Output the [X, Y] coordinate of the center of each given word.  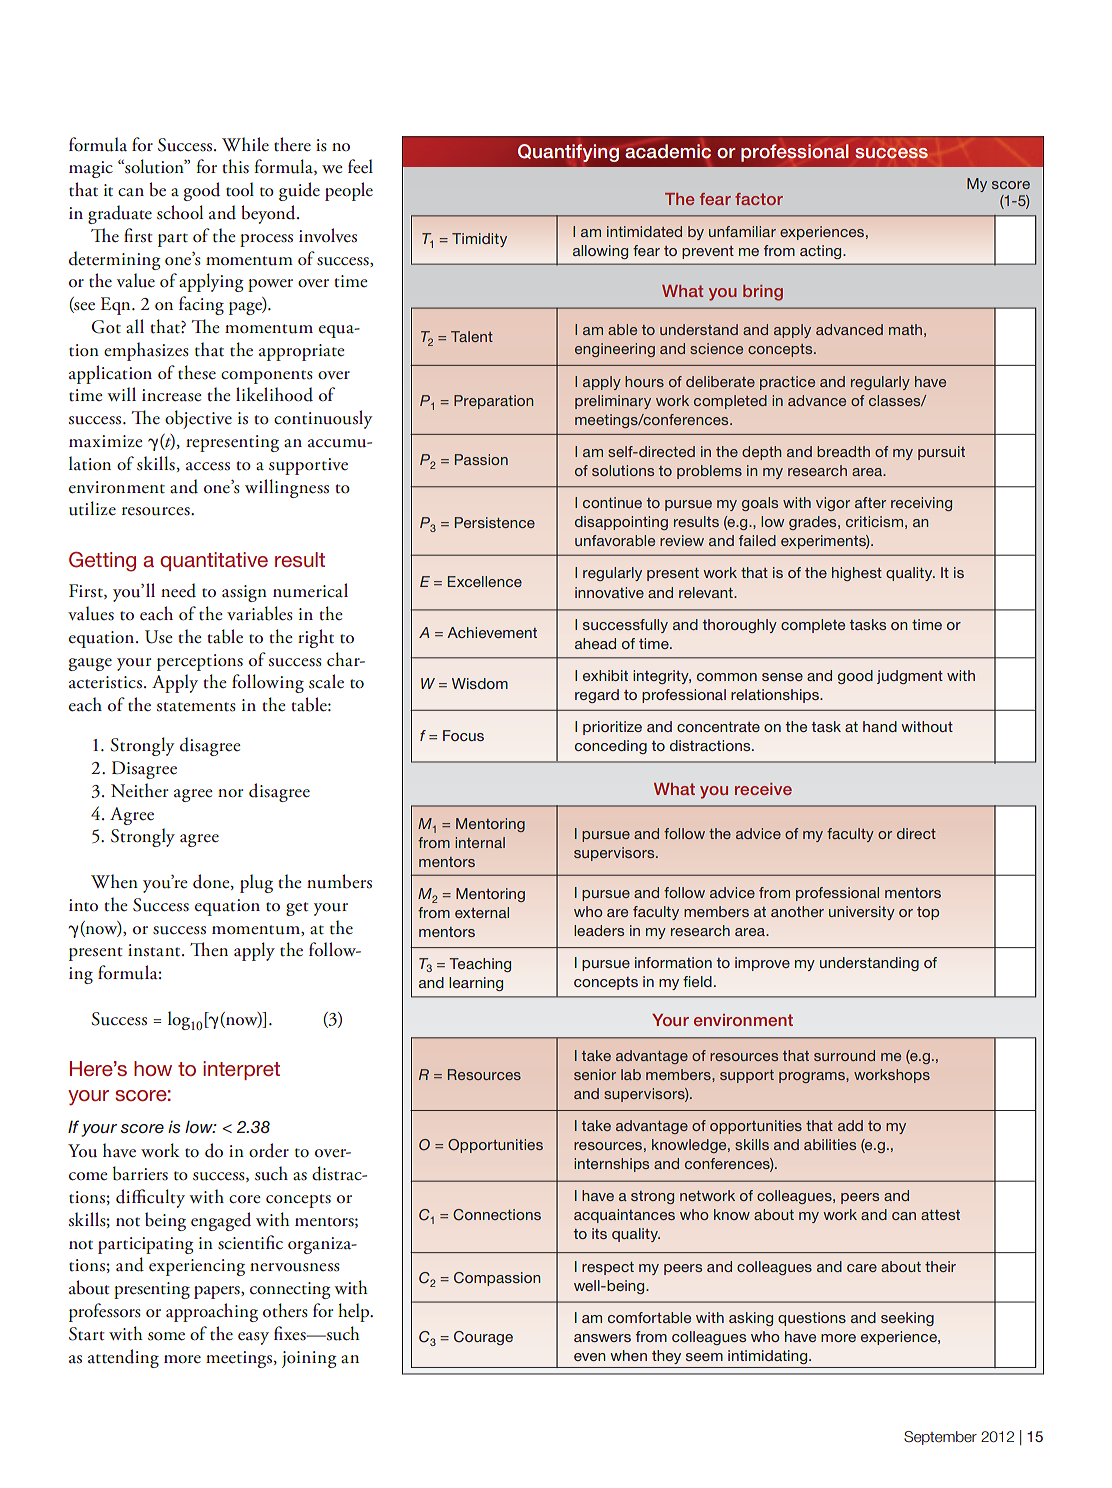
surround [844, 1055]
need [178, 590]
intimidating [769, 1357]
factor [759, 199]
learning [476, 984]
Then [209, 949]
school [180, 212]
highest [857, 574]
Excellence [485, 581]
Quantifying [568, 153]
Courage [483, 1338]
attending [123, 1358]
